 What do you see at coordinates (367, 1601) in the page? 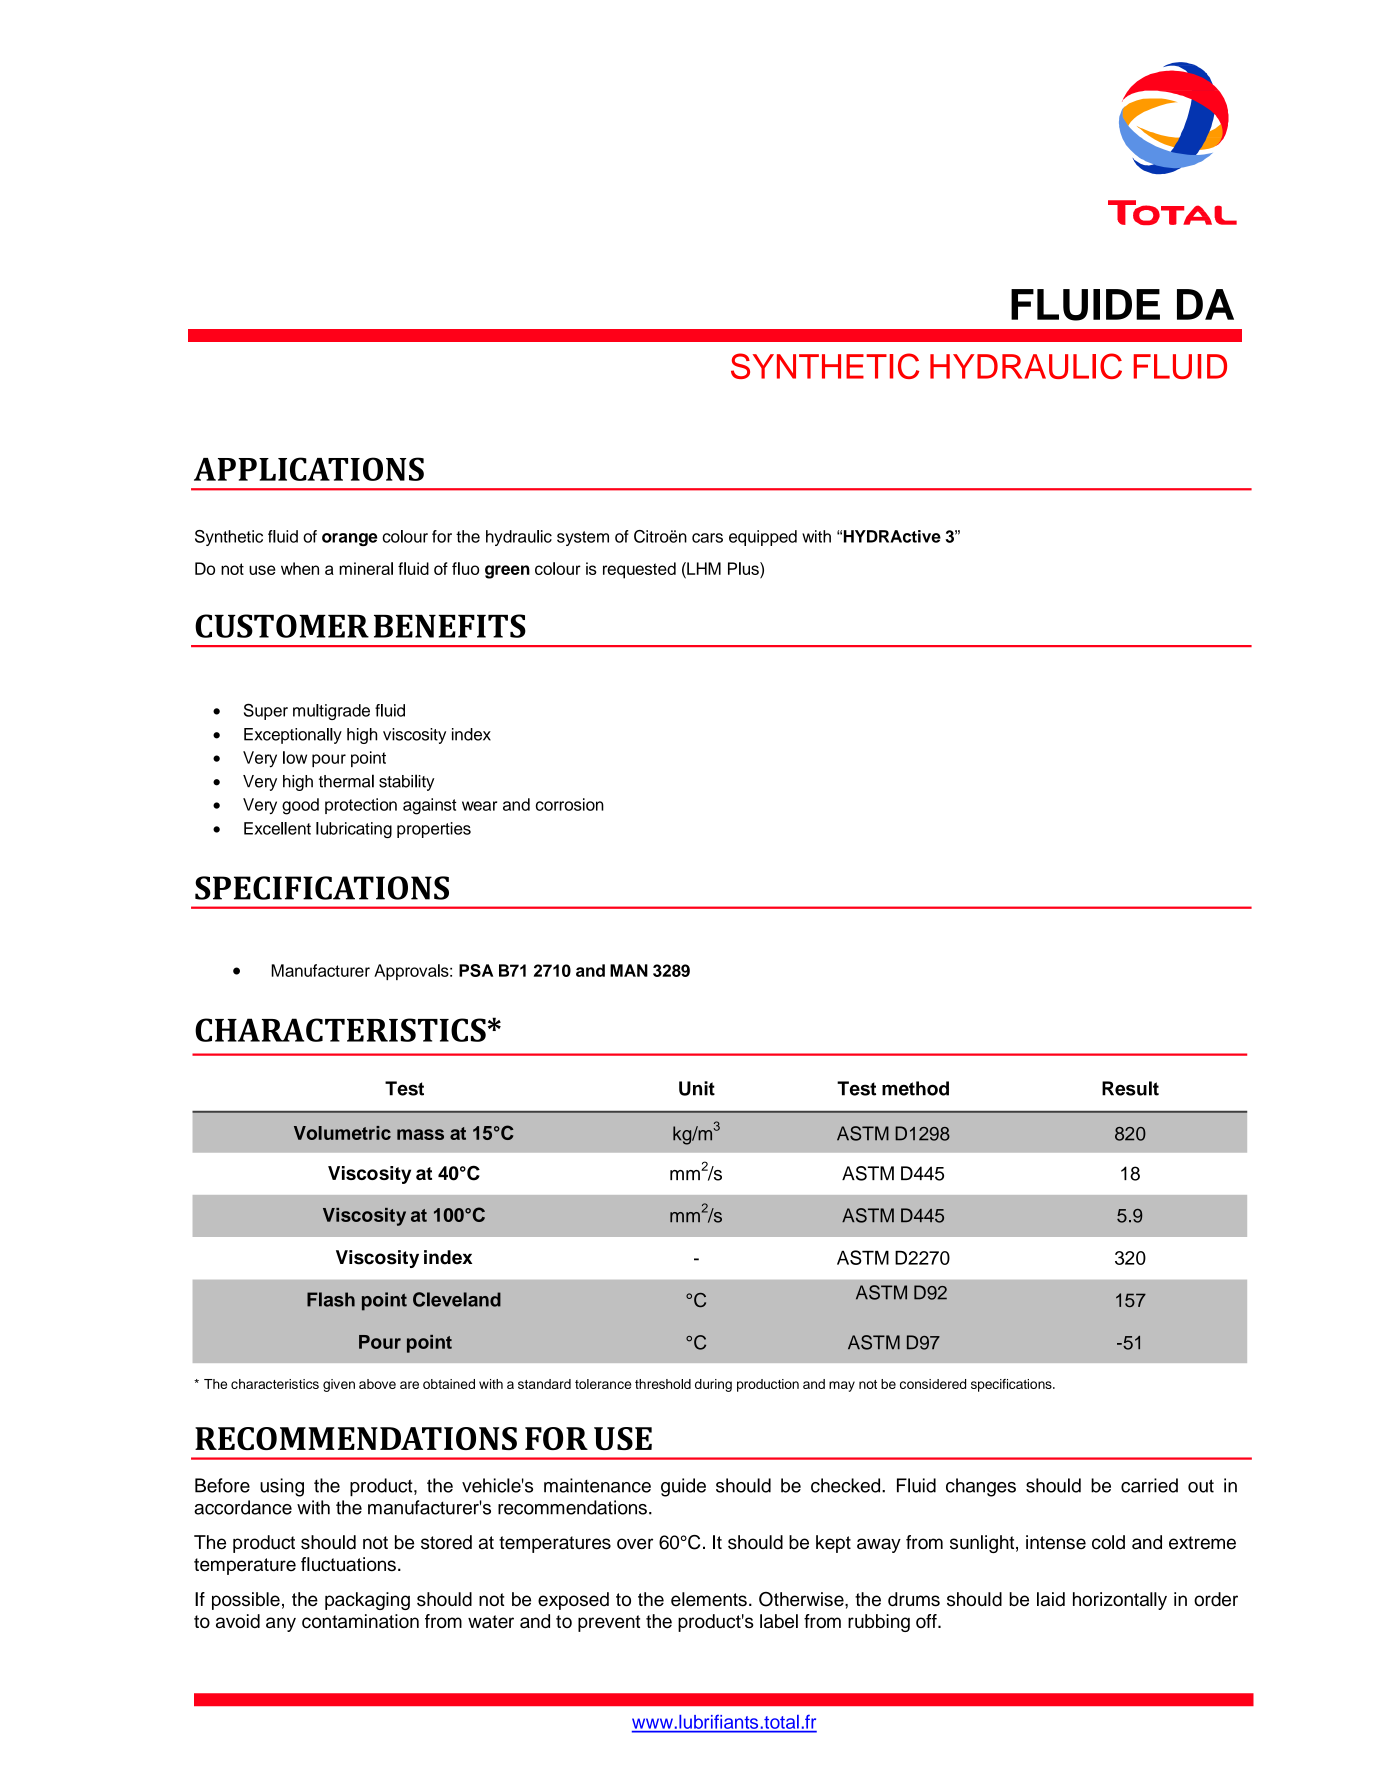
I see `packaging` at bounding box center [367, 1601].
